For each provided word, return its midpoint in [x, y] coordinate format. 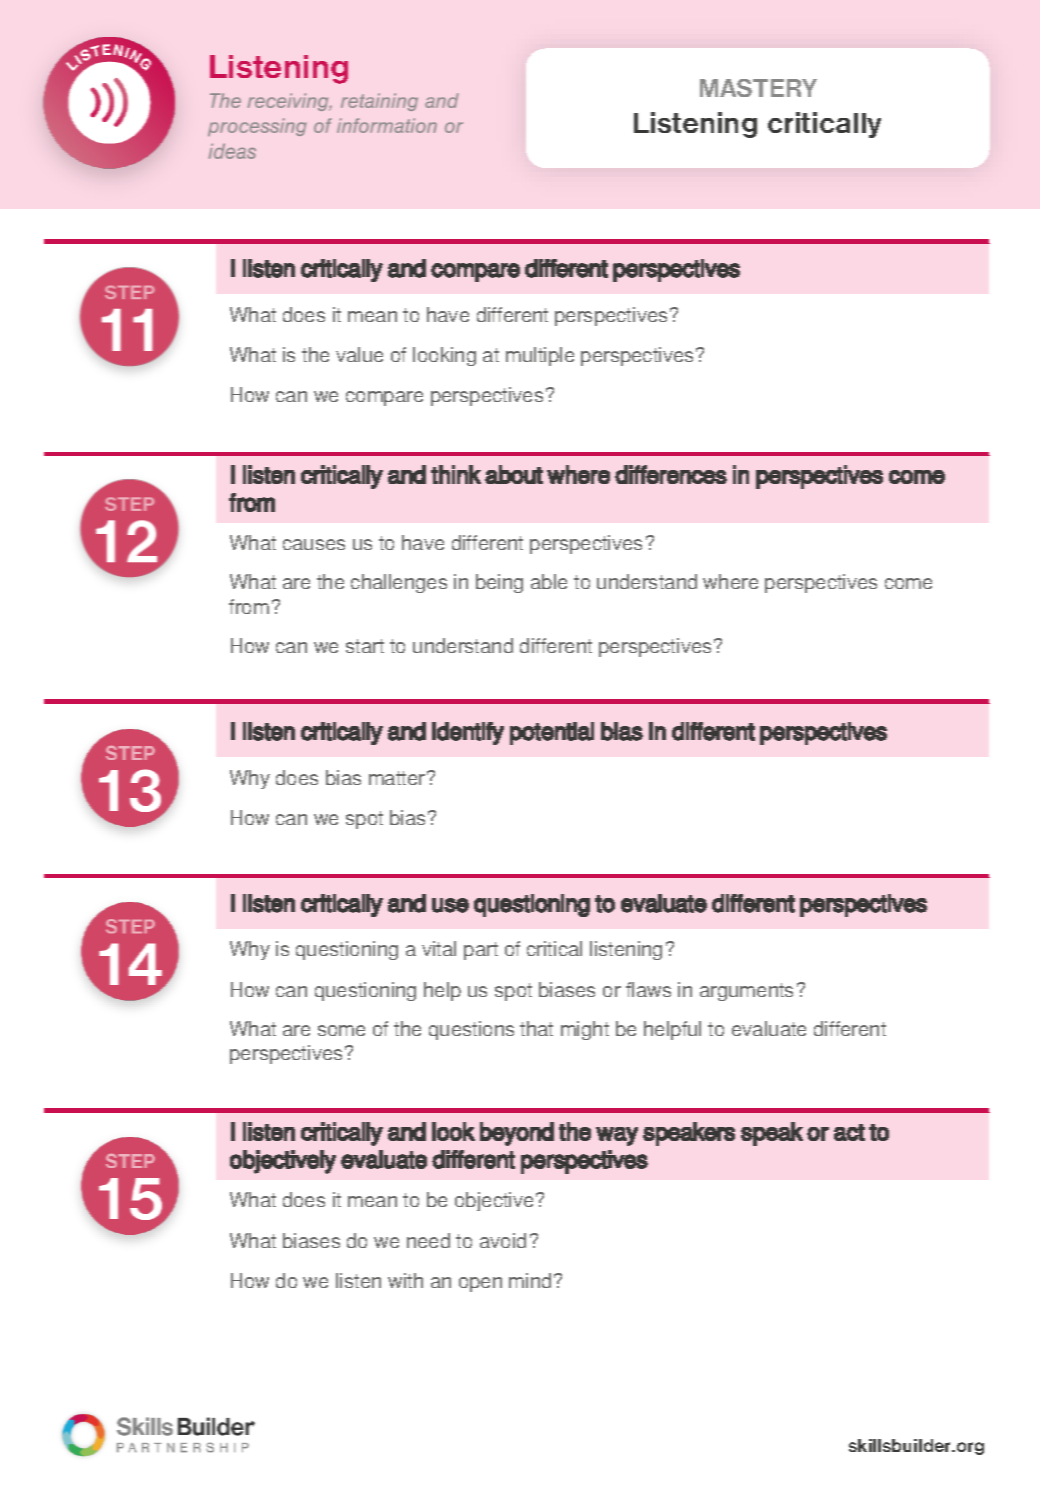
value [359, 354]
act [849, 1132]
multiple [540, 356]
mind [530, 1280]
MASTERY [758, 88]
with [405, 1280]
